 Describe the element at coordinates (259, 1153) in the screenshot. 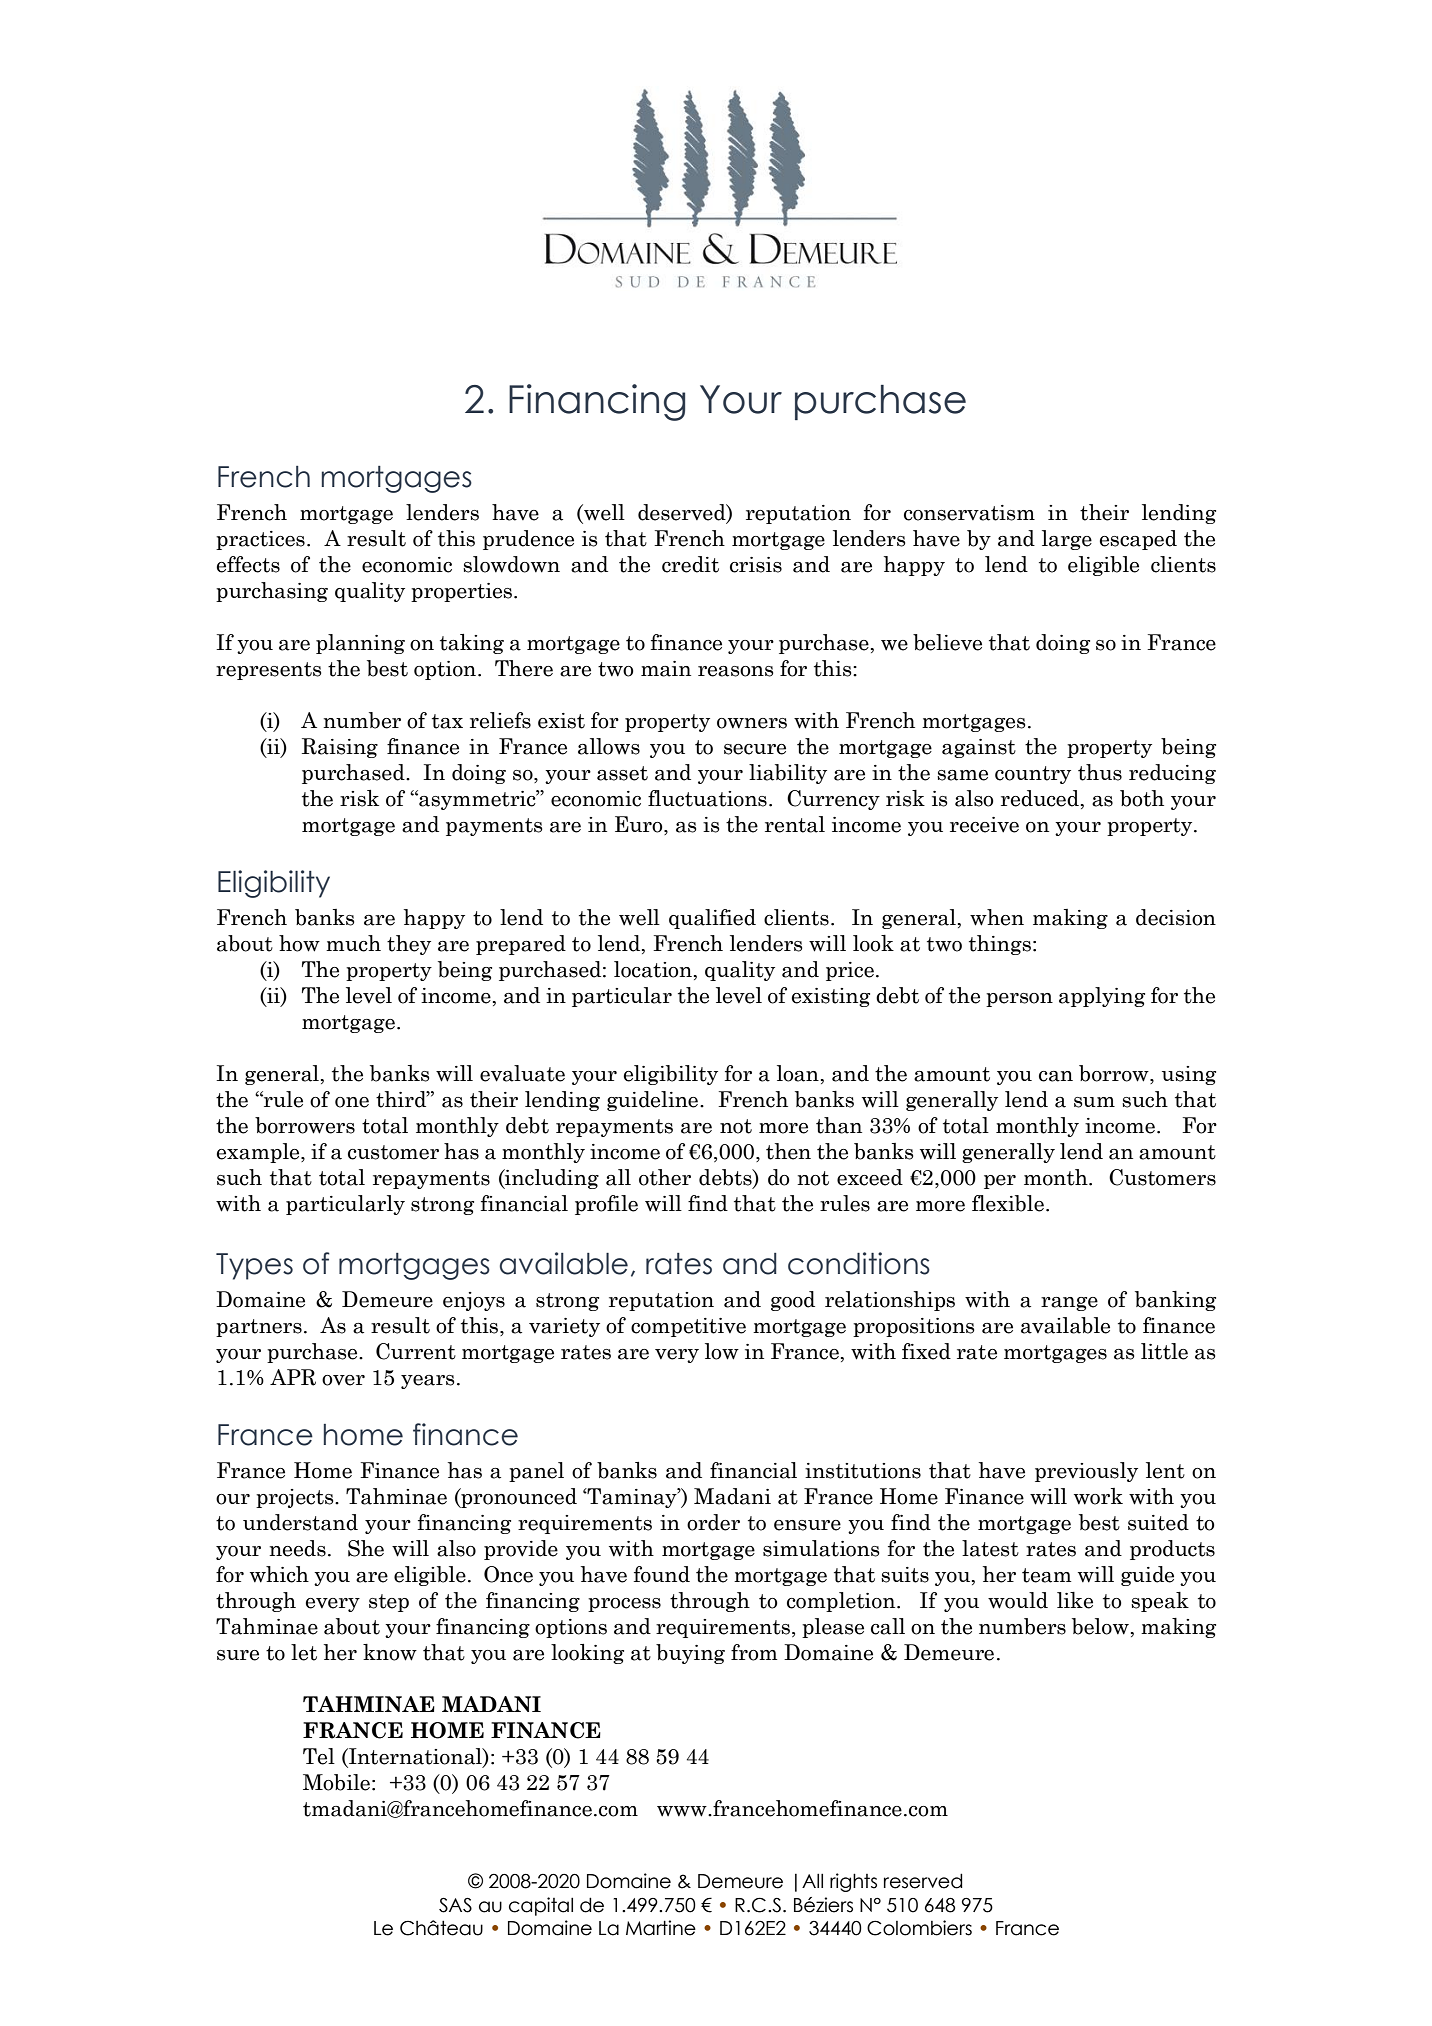

I see `example` at that location.
